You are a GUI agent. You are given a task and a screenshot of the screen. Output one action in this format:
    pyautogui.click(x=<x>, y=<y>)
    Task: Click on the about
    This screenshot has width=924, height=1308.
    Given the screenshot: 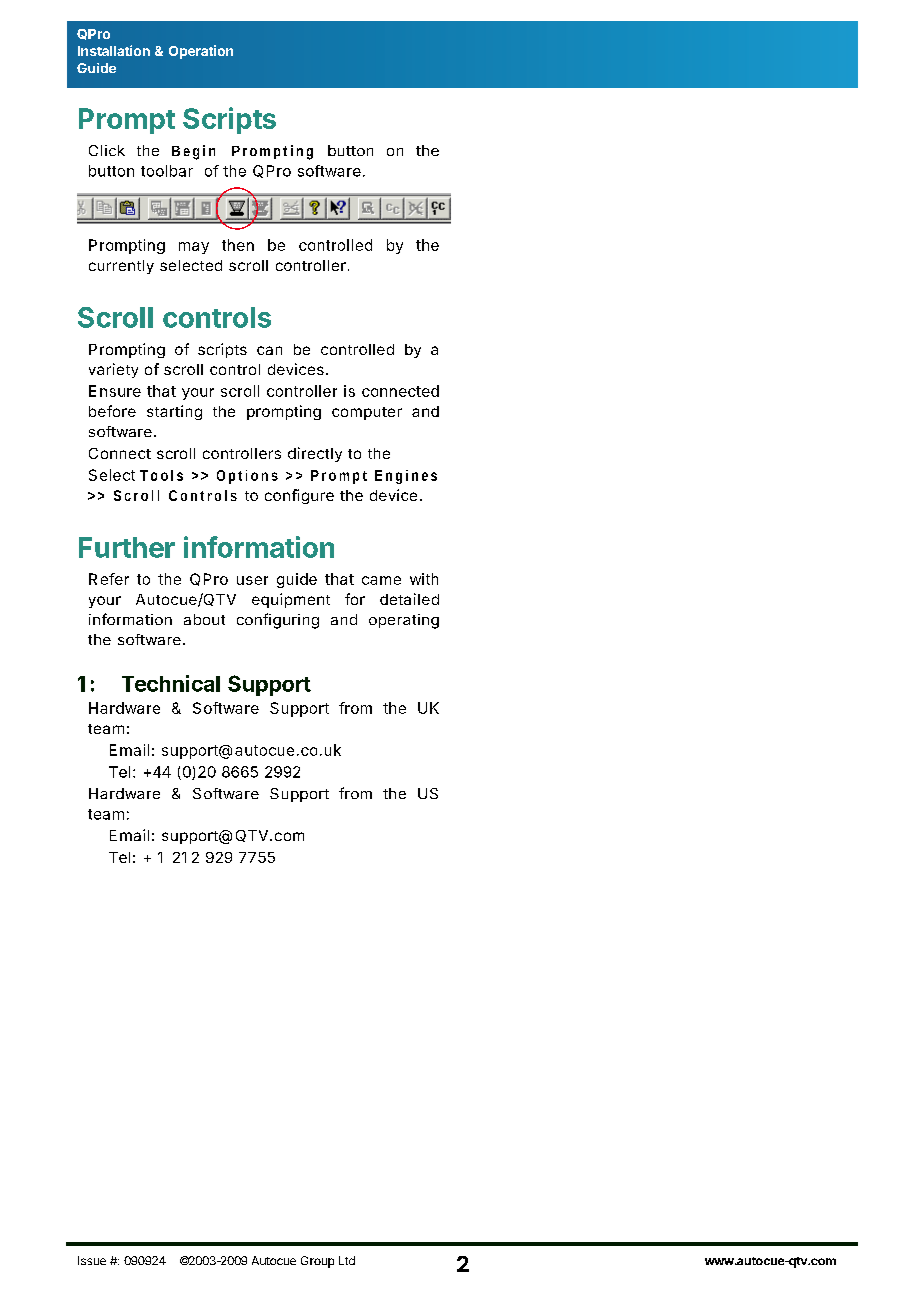 What is the action you would take?
    pyautogui.click(x=204, y=619)
